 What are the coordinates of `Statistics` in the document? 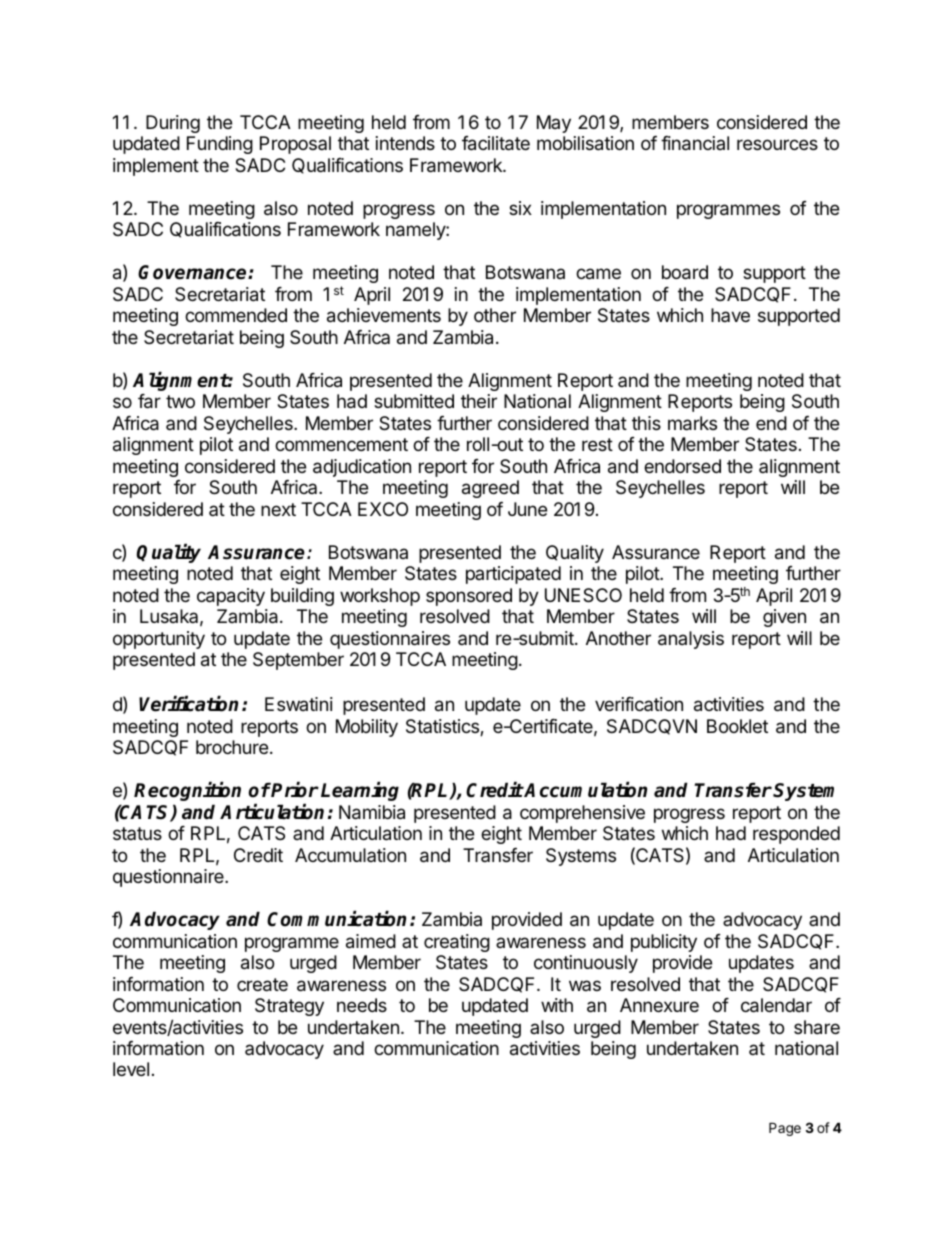 It's located at (443, 727).
